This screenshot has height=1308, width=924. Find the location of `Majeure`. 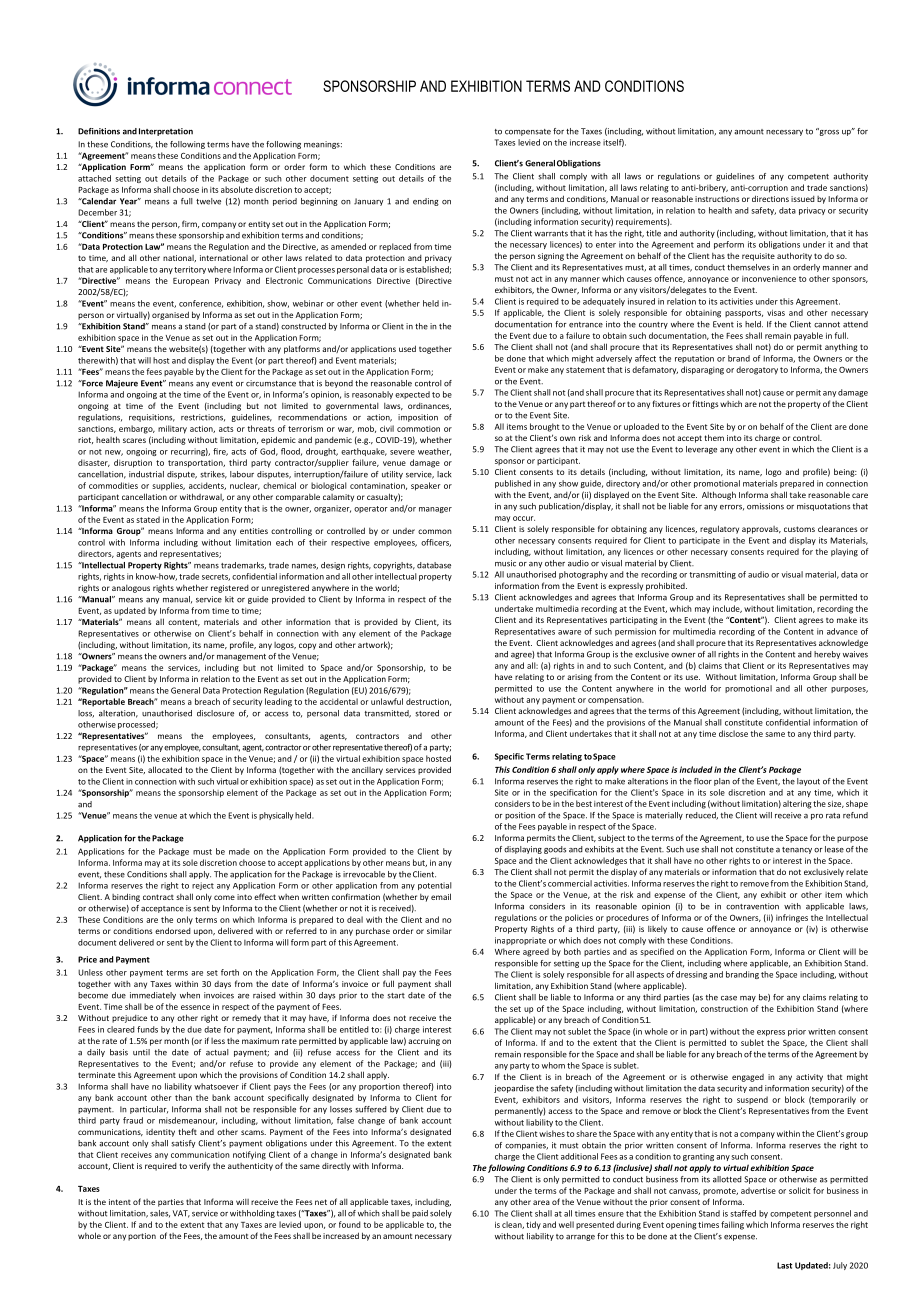

Majeure is located at coordinates (122, 384).
